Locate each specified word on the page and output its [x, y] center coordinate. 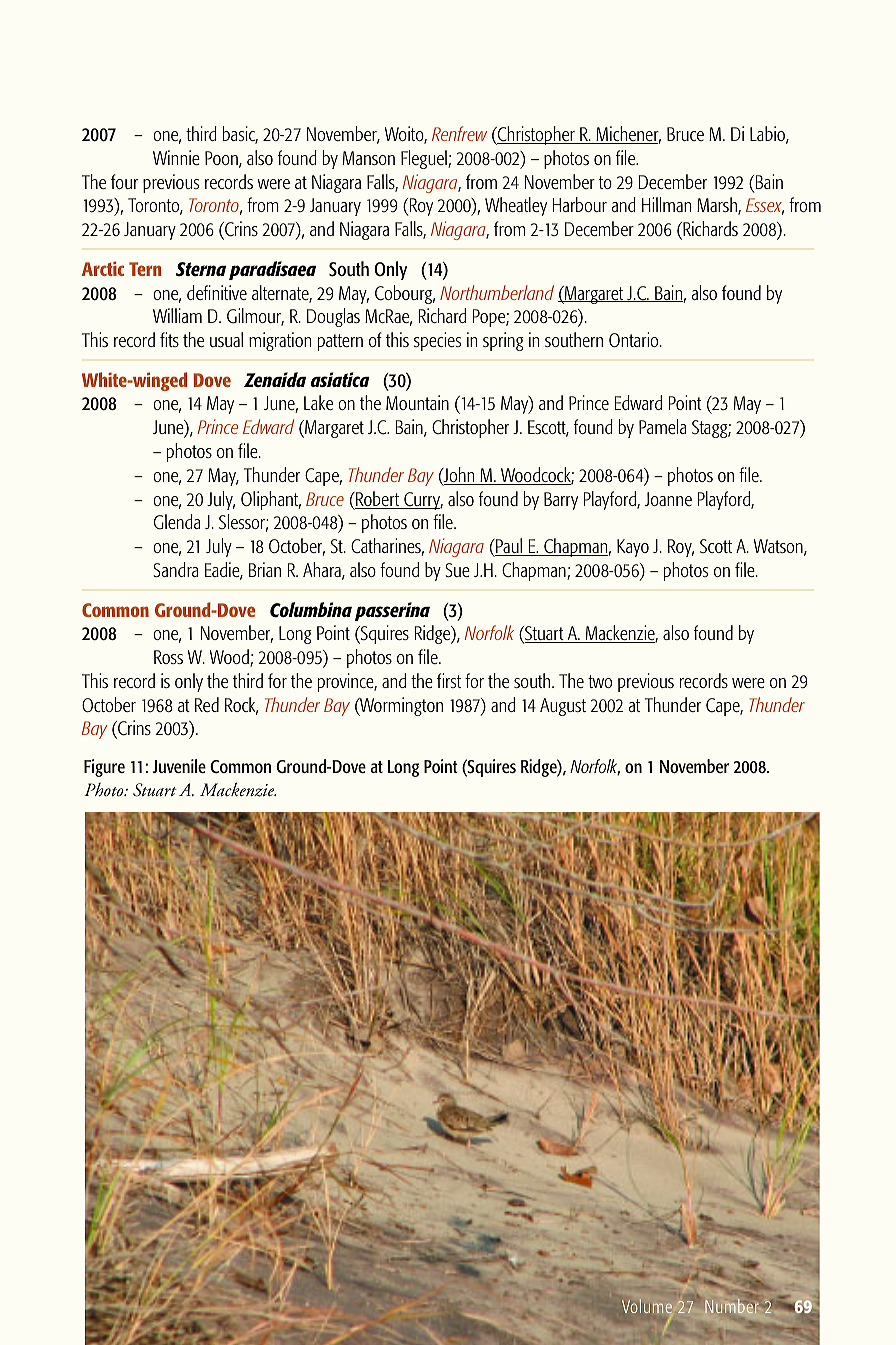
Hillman [666, 204]
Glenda [177, 522]
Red [207, 704]
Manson [369, 158]
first [449, 680]
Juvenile [179, 766]
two [600, 681]
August [563, 707]
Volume [647, 1306]
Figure [104, 768]
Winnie [176, 157]
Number [731, 1306]
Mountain [417, 402]
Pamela [662, 426]
